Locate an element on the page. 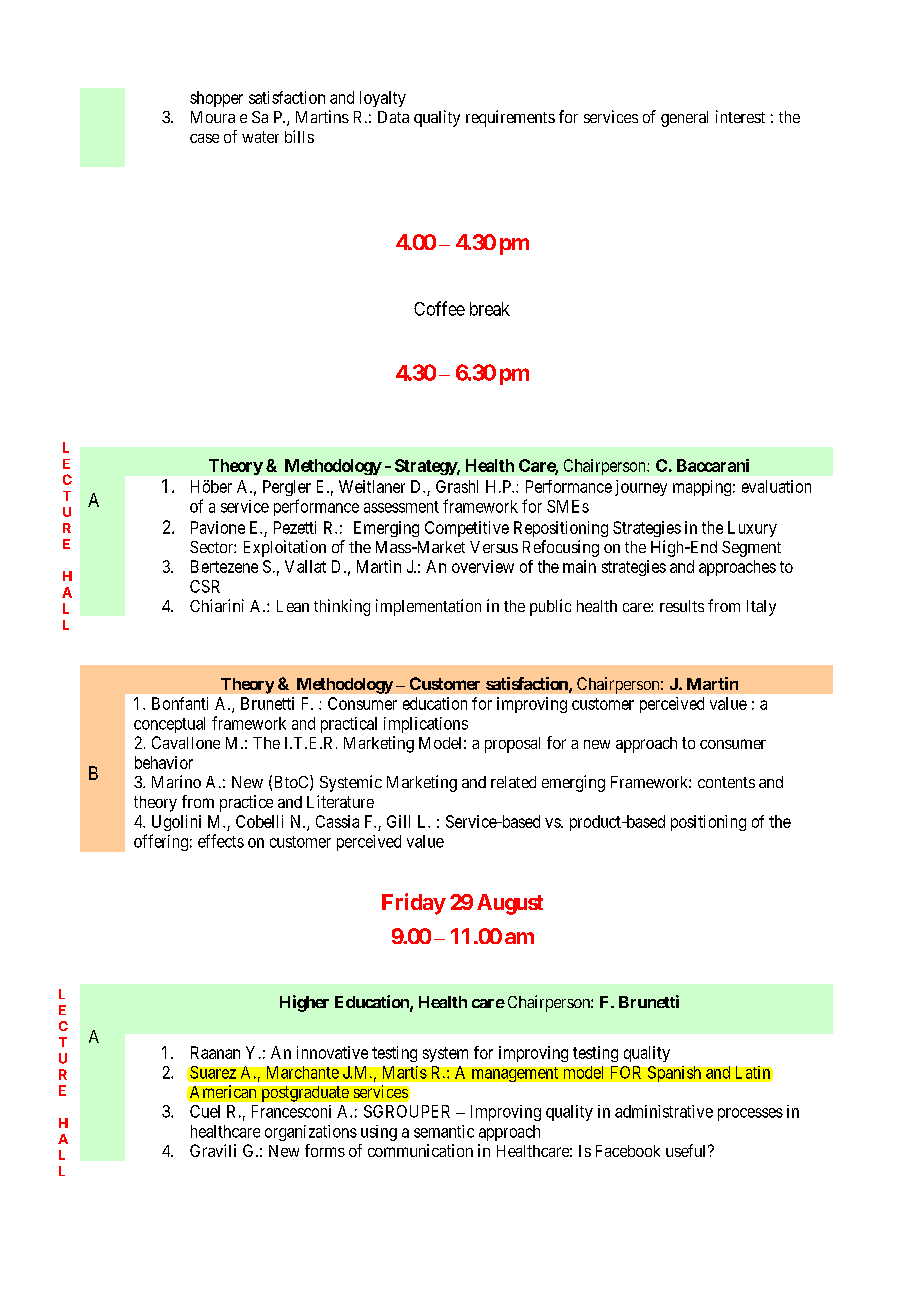 The image size is (924, 1308). CSR is located at coordinates (205, 586).
